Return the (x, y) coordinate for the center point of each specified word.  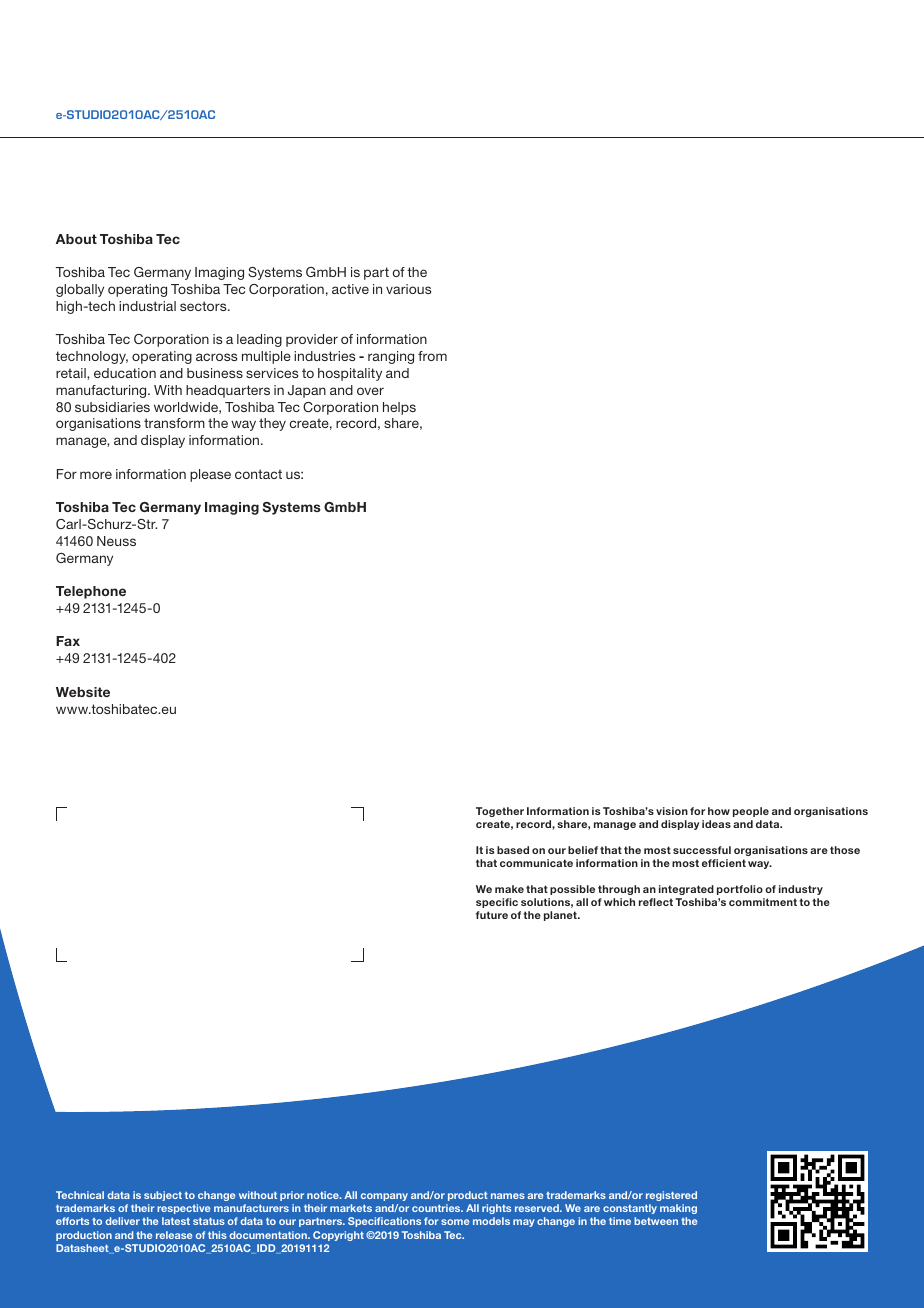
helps (399, 408)
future (492, 915)
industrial (147, 306)
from (432, 356)
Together (500, 812)
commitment (763, 902)
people (751, 812)
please (210, 475)
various (408, 289)
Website (83, 692)
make (509, 889)
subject (163, 1196)
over (370, 391)
